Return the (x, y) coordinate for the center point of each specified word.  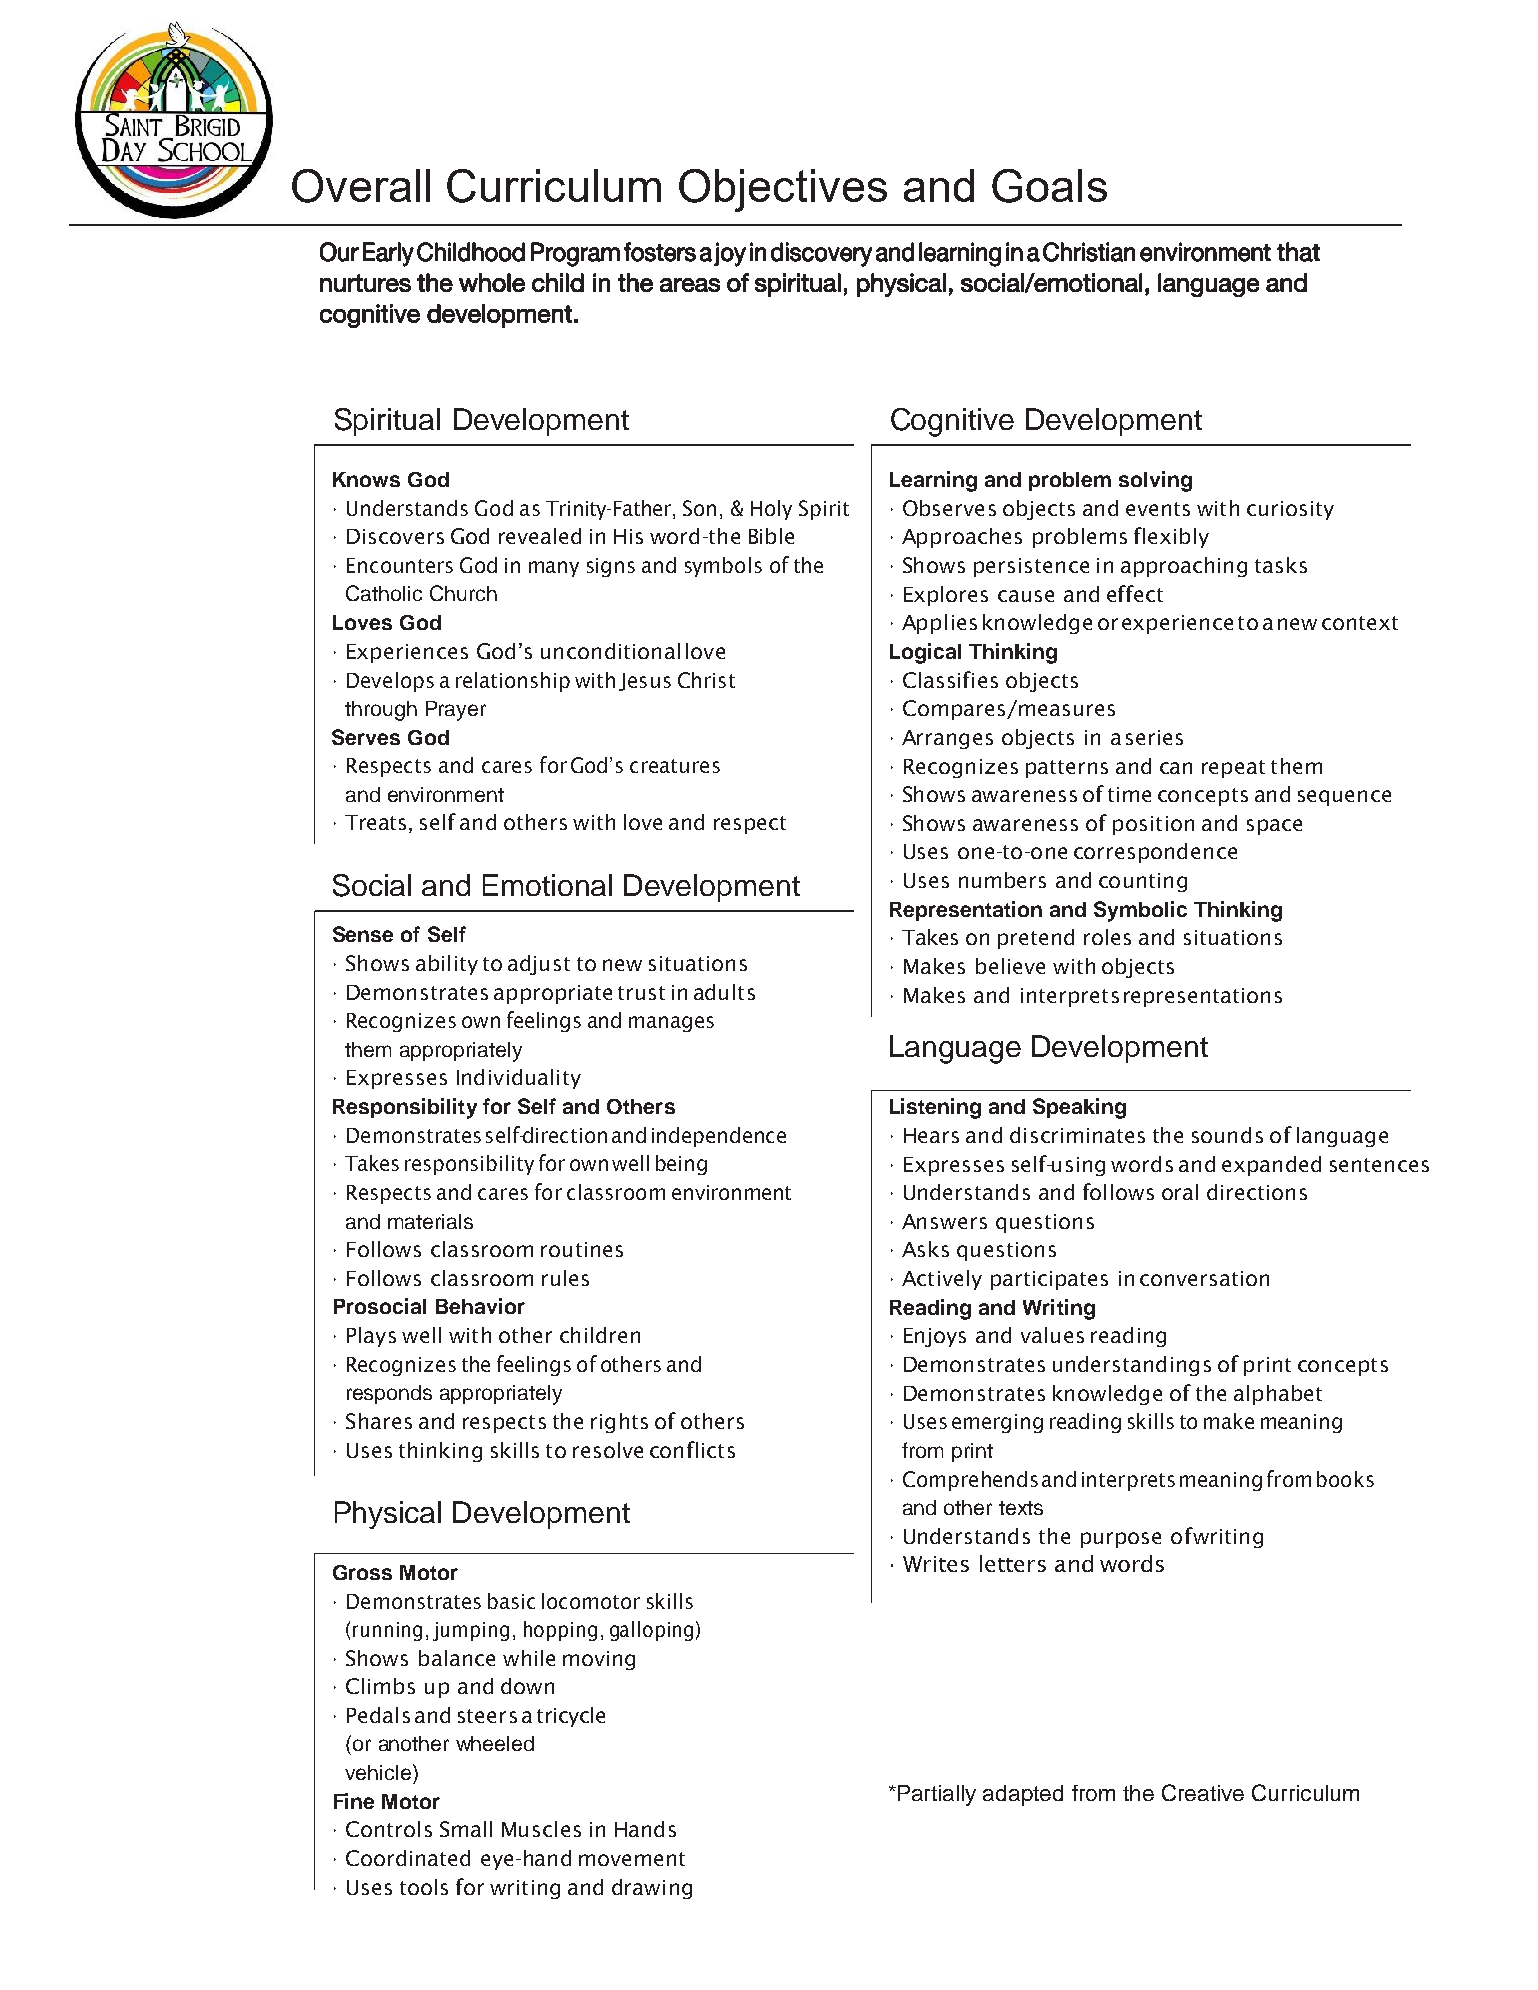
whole (492, 282)
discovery (821, 254)
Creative (1203, 1792)
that (1298, 252)
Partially (937, 1795)
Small (466, 1829)
